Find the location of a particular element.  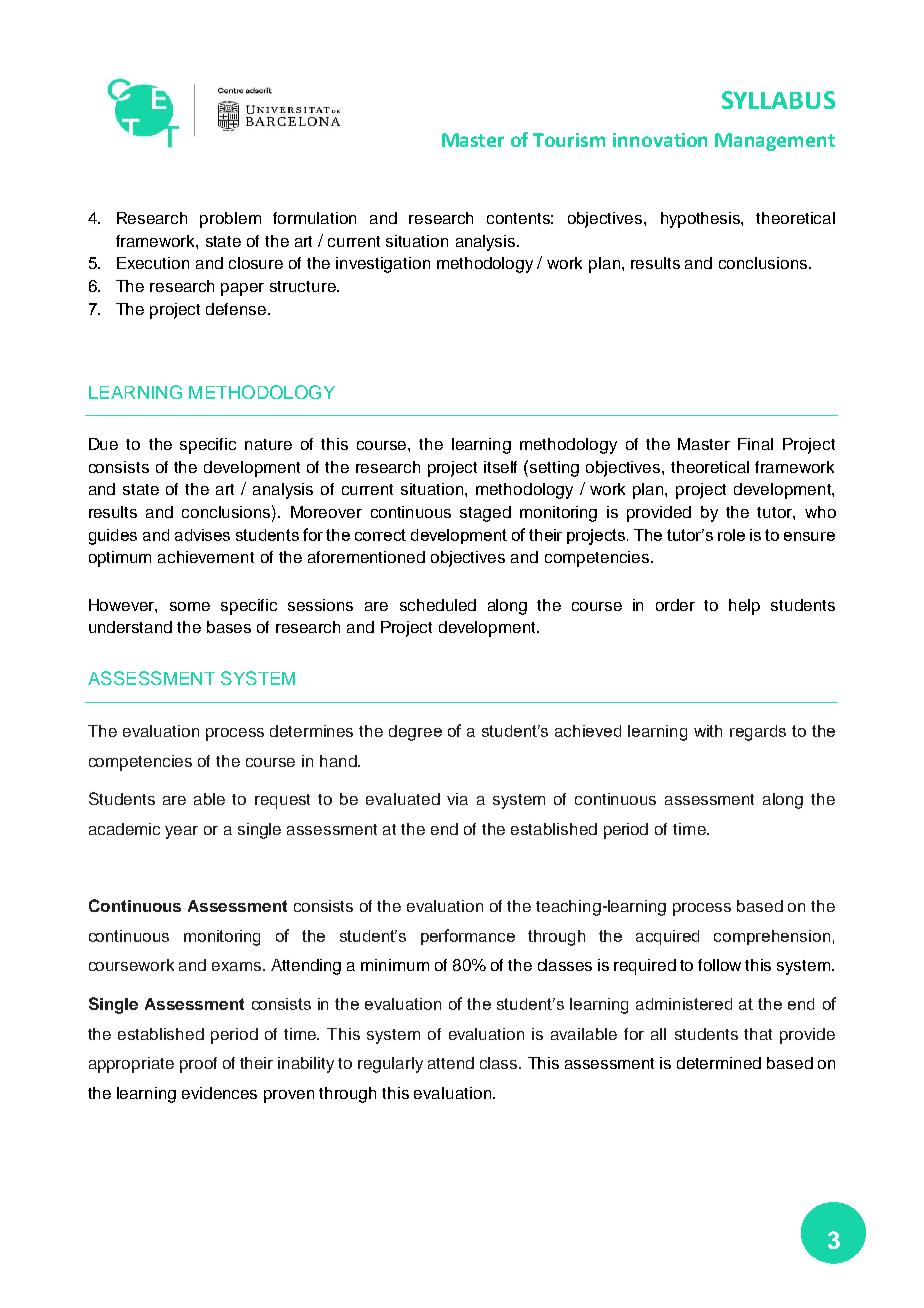

Management is located at coordinates (775, 142).
